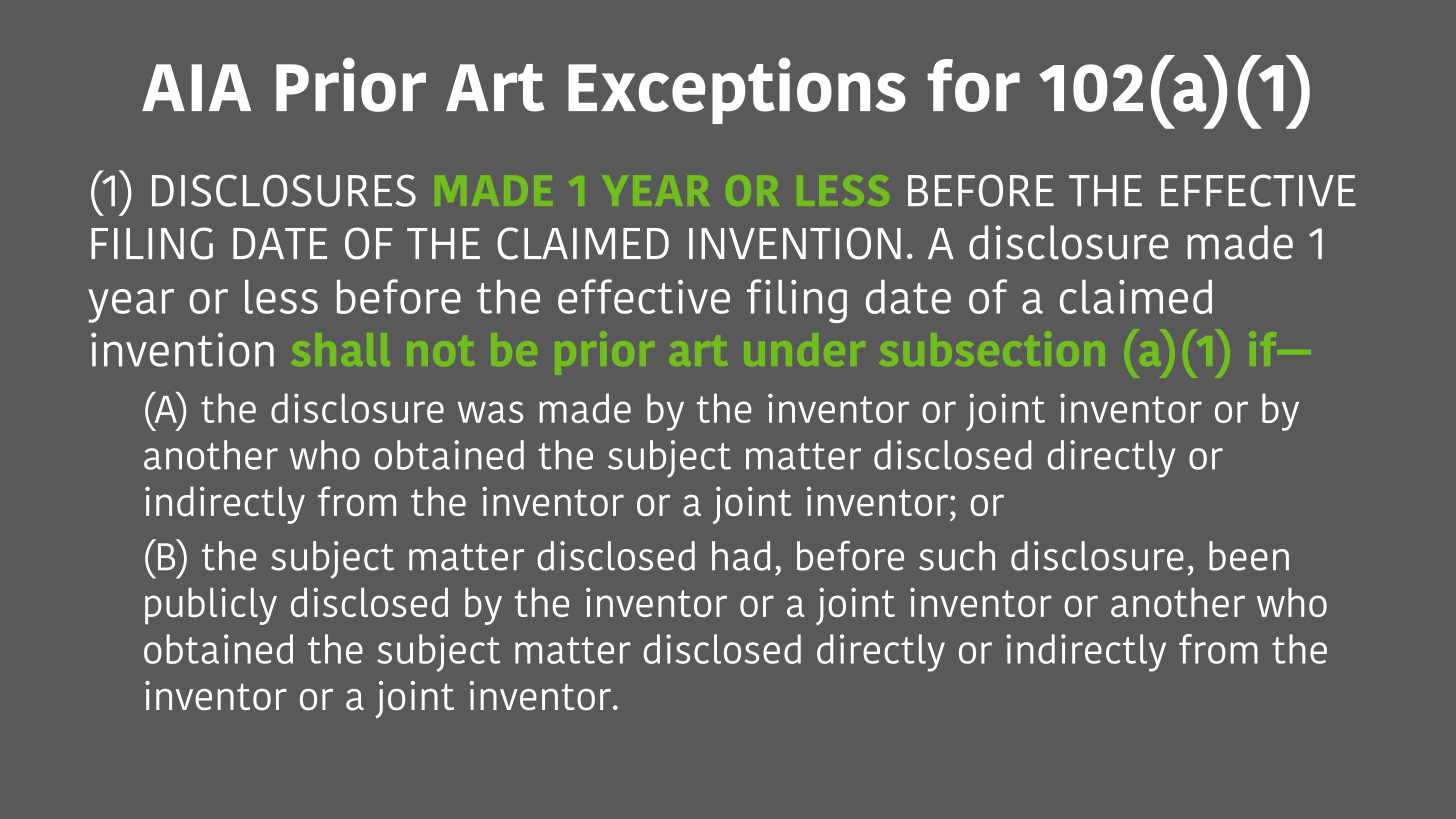 The image size is (1456, 819). I want to click on Exceptions, so click(737, 90).
